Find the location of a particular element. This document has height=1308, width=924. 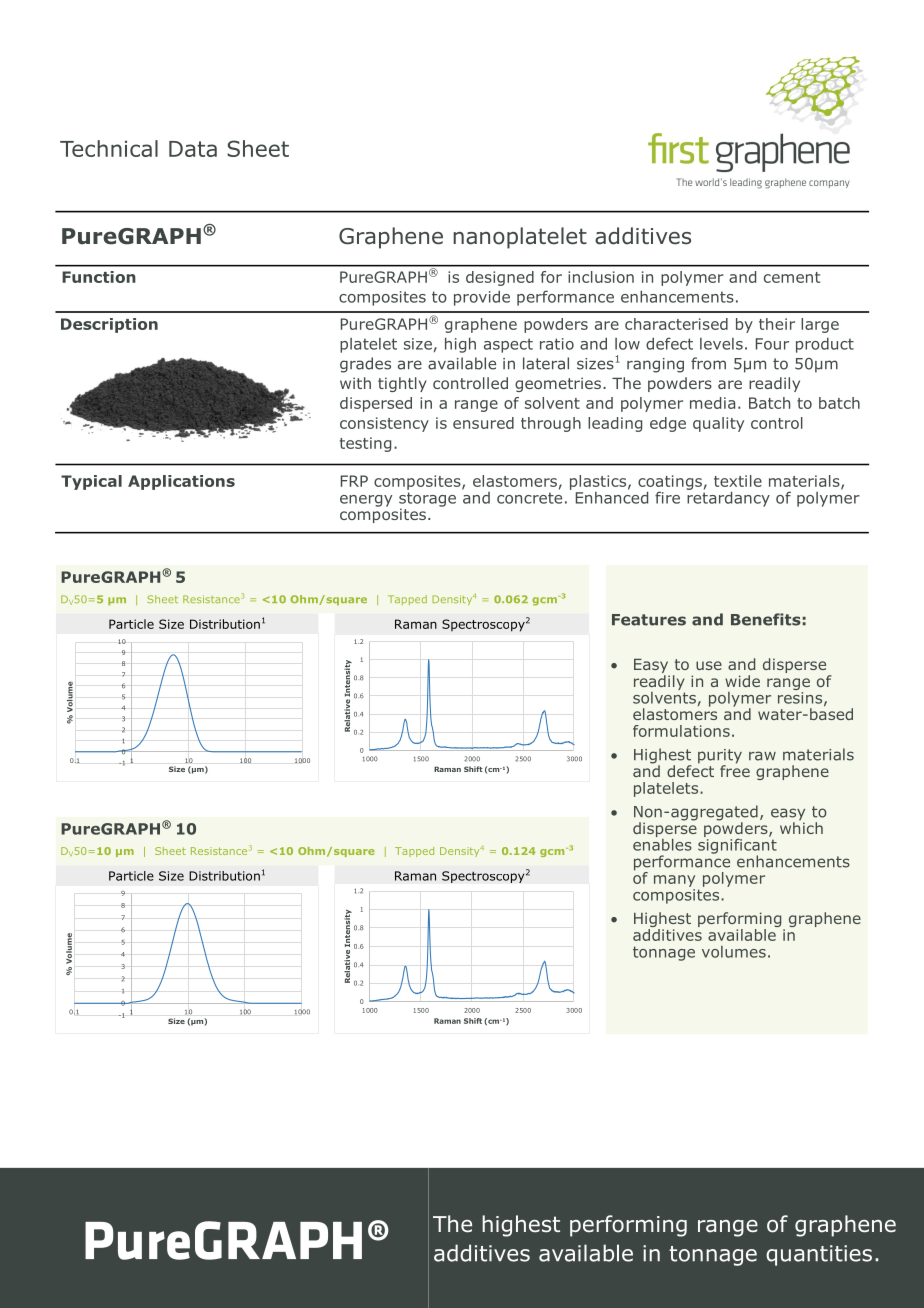

significant is located at coordinates (737, 846).
